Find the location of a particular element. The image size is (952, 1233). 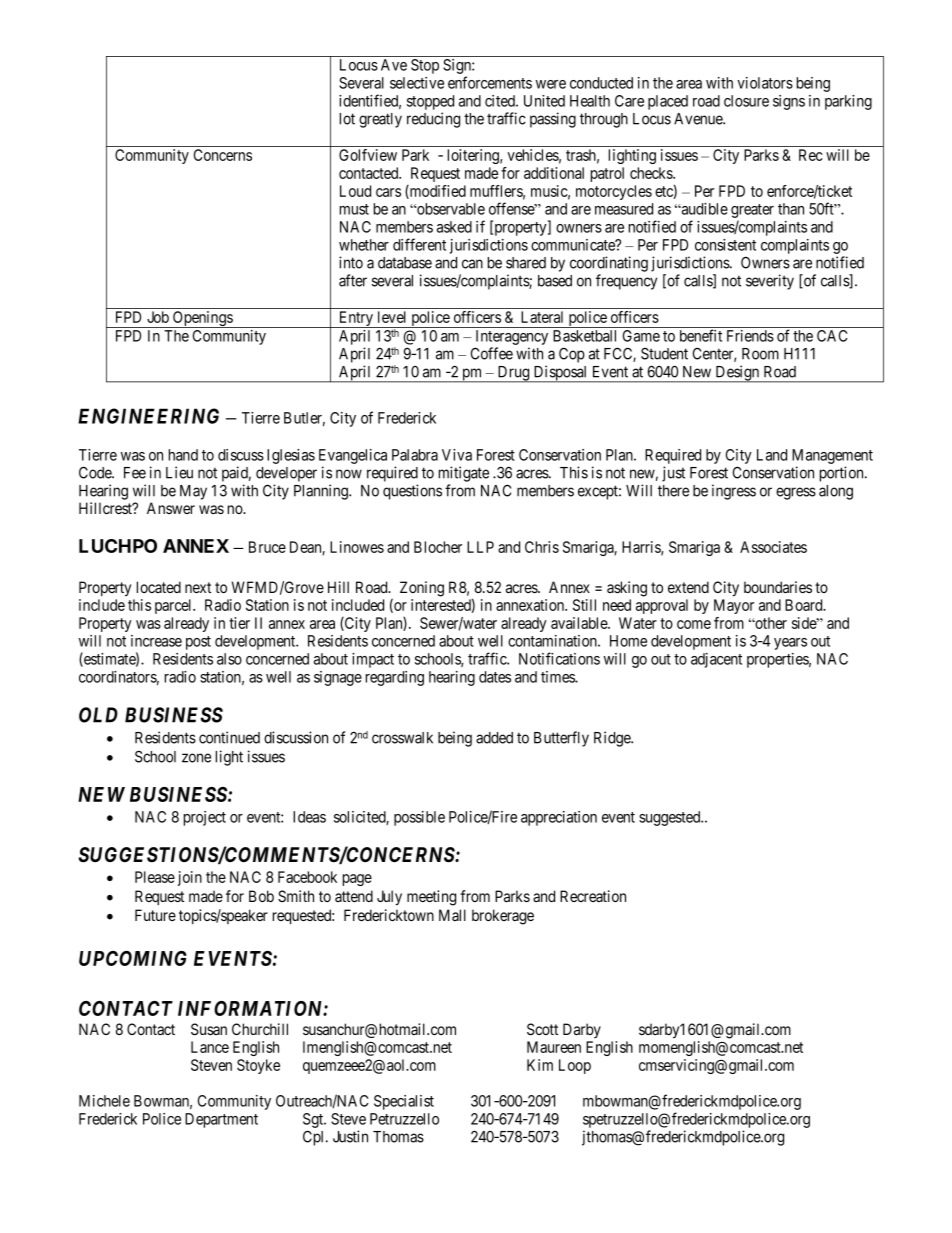

reducing is located at coordinates (433, 120).
